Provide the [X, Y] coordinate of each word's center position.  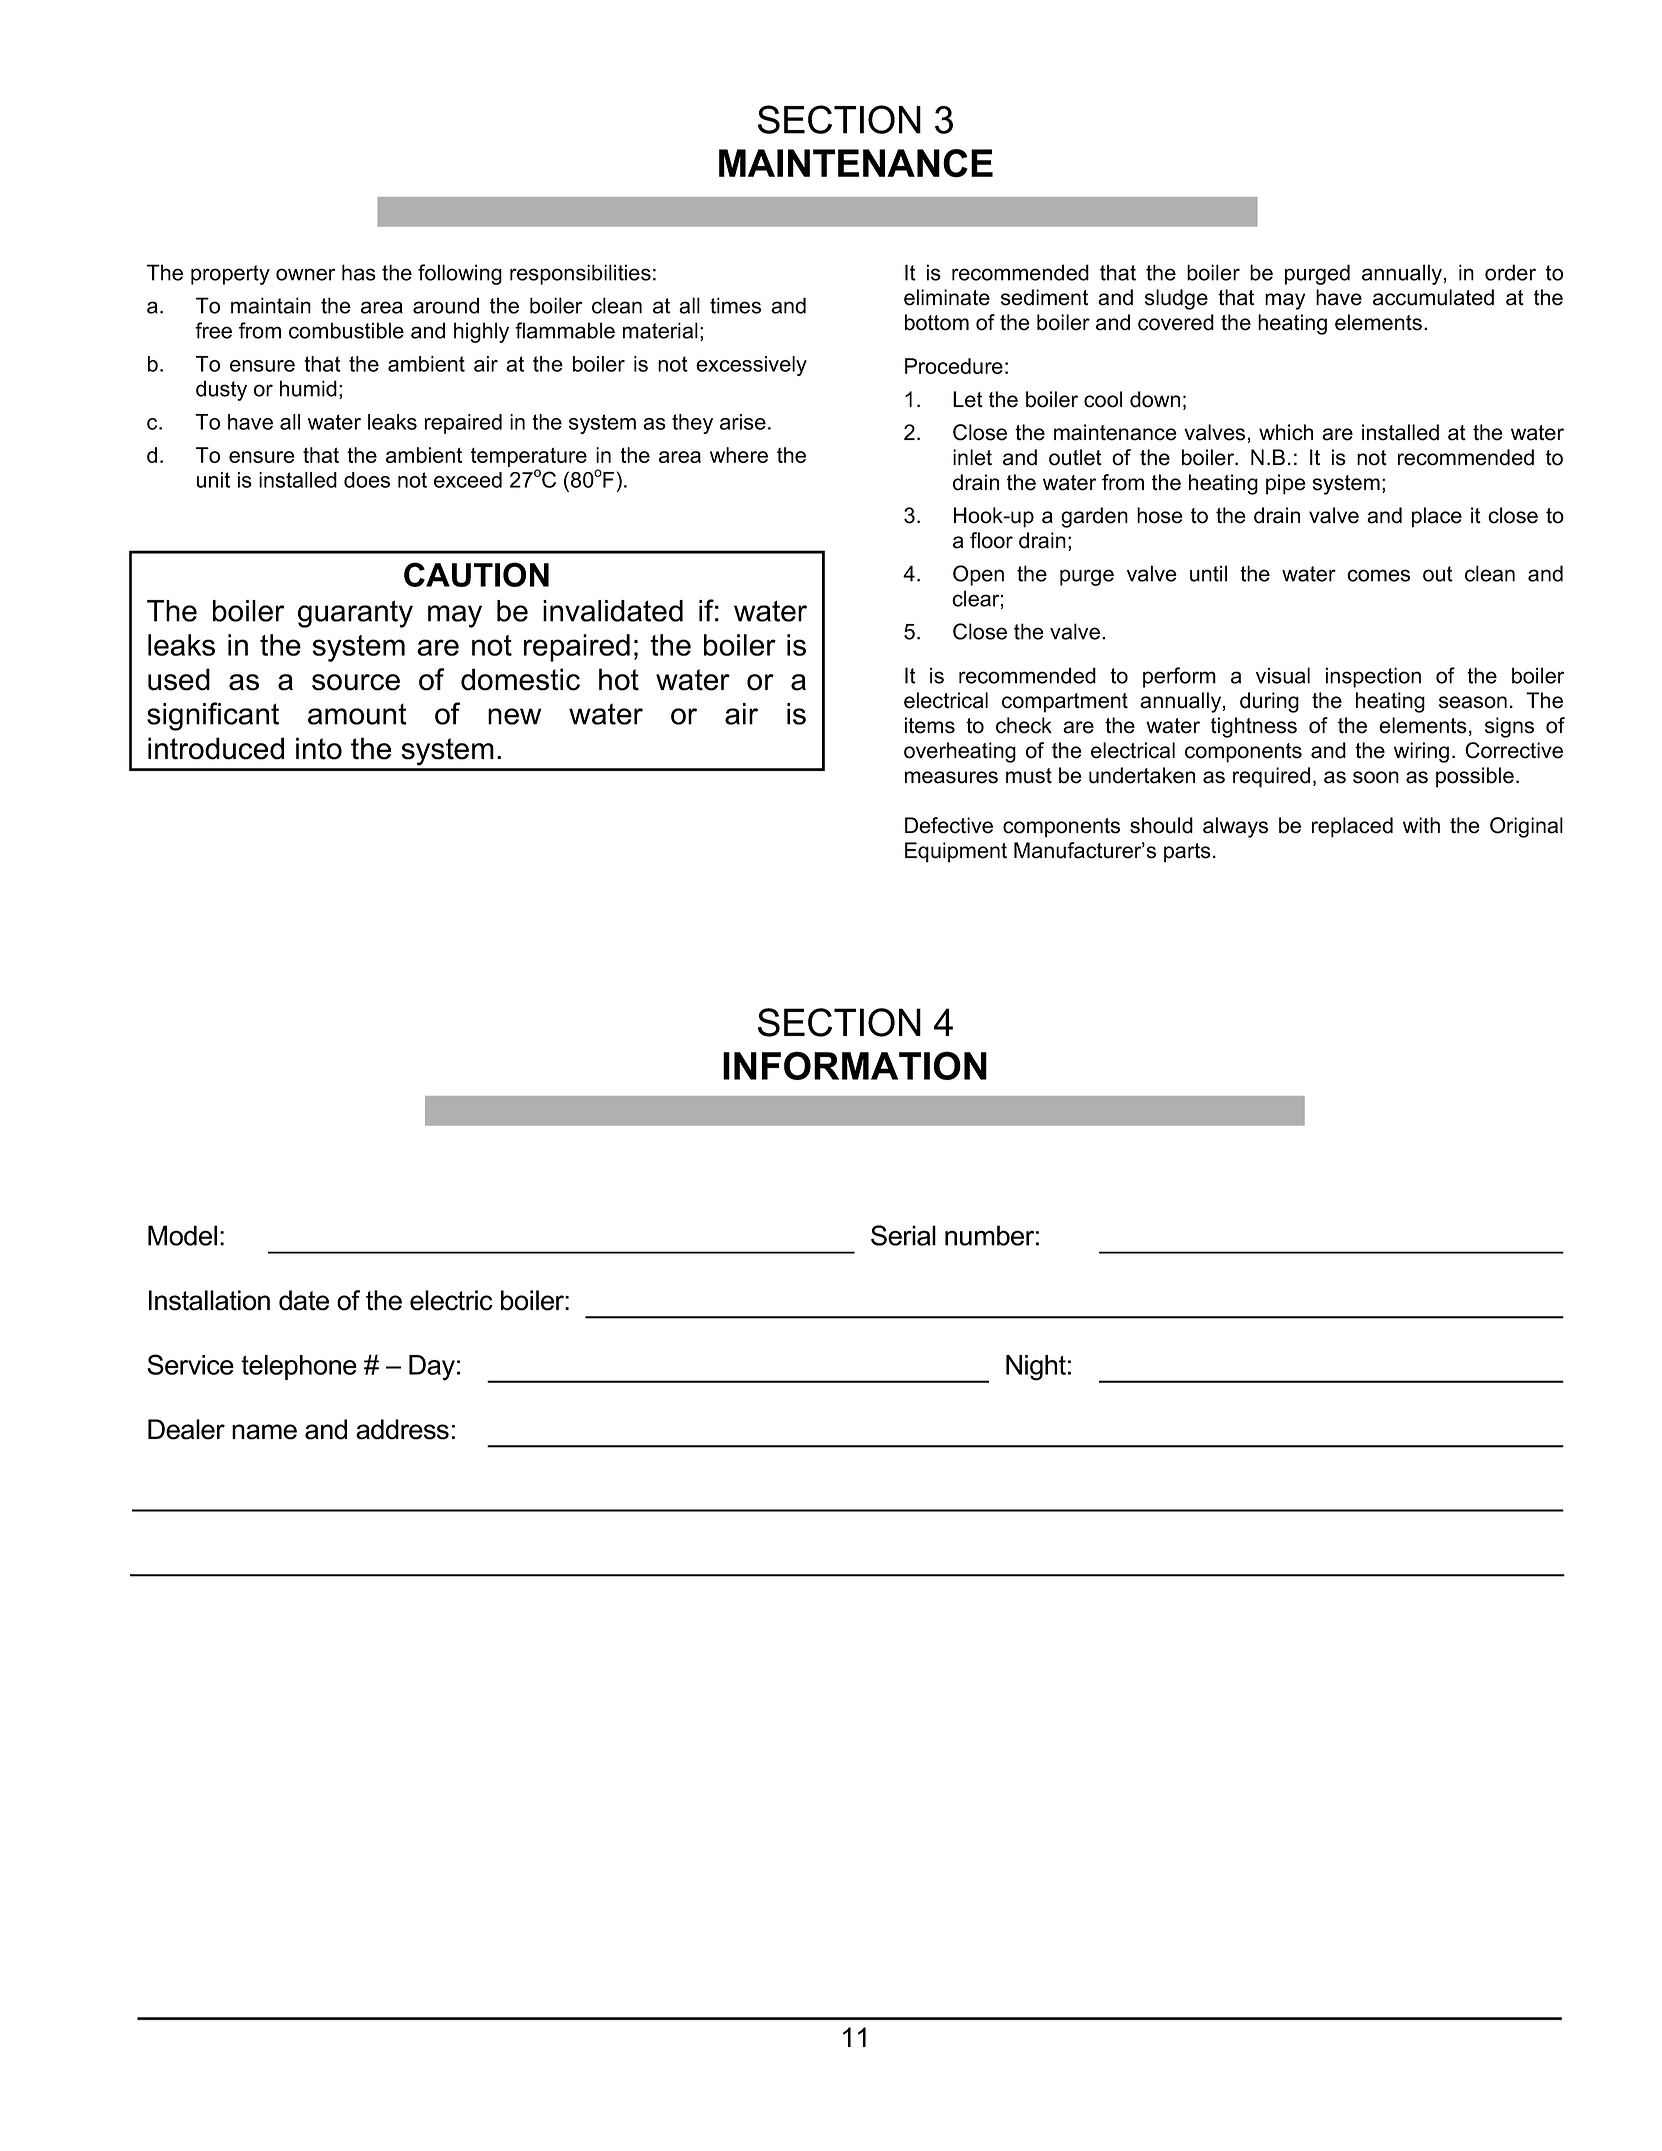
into [319, 748]
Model [182, 1235]
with [1421, 825]
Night [1036, 1368]
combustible [346, 330]
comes [1378, 575]
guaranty [355, 614]
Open [978, 575]
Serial [903, 1235]
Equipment [956, 852]
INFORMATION [855, 1065]
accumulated [1433, 297]
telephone [299, 1367]
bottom [937, 322]
